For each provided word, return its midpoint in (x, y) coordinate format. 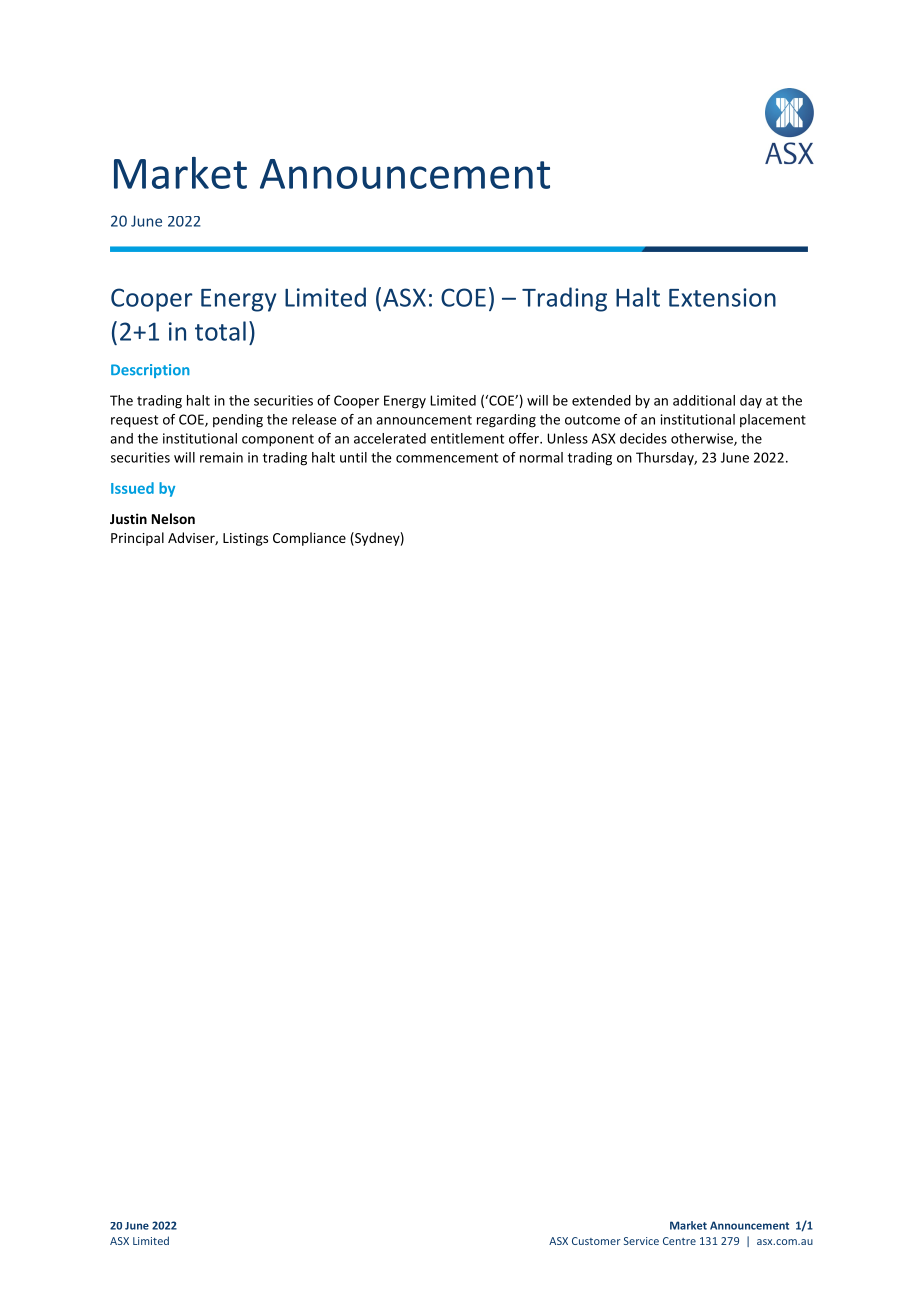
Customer (596, 1241)
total (220, 331)
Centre (679, 1241)
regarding (506, 421)
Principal (137, 539)
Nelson (173, 518)
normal (541, 457)
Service (641, 1241)
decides (643, 438)
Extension (722, 297)
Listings (245, 539)
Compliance (309, 539)
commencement (447, 458)
